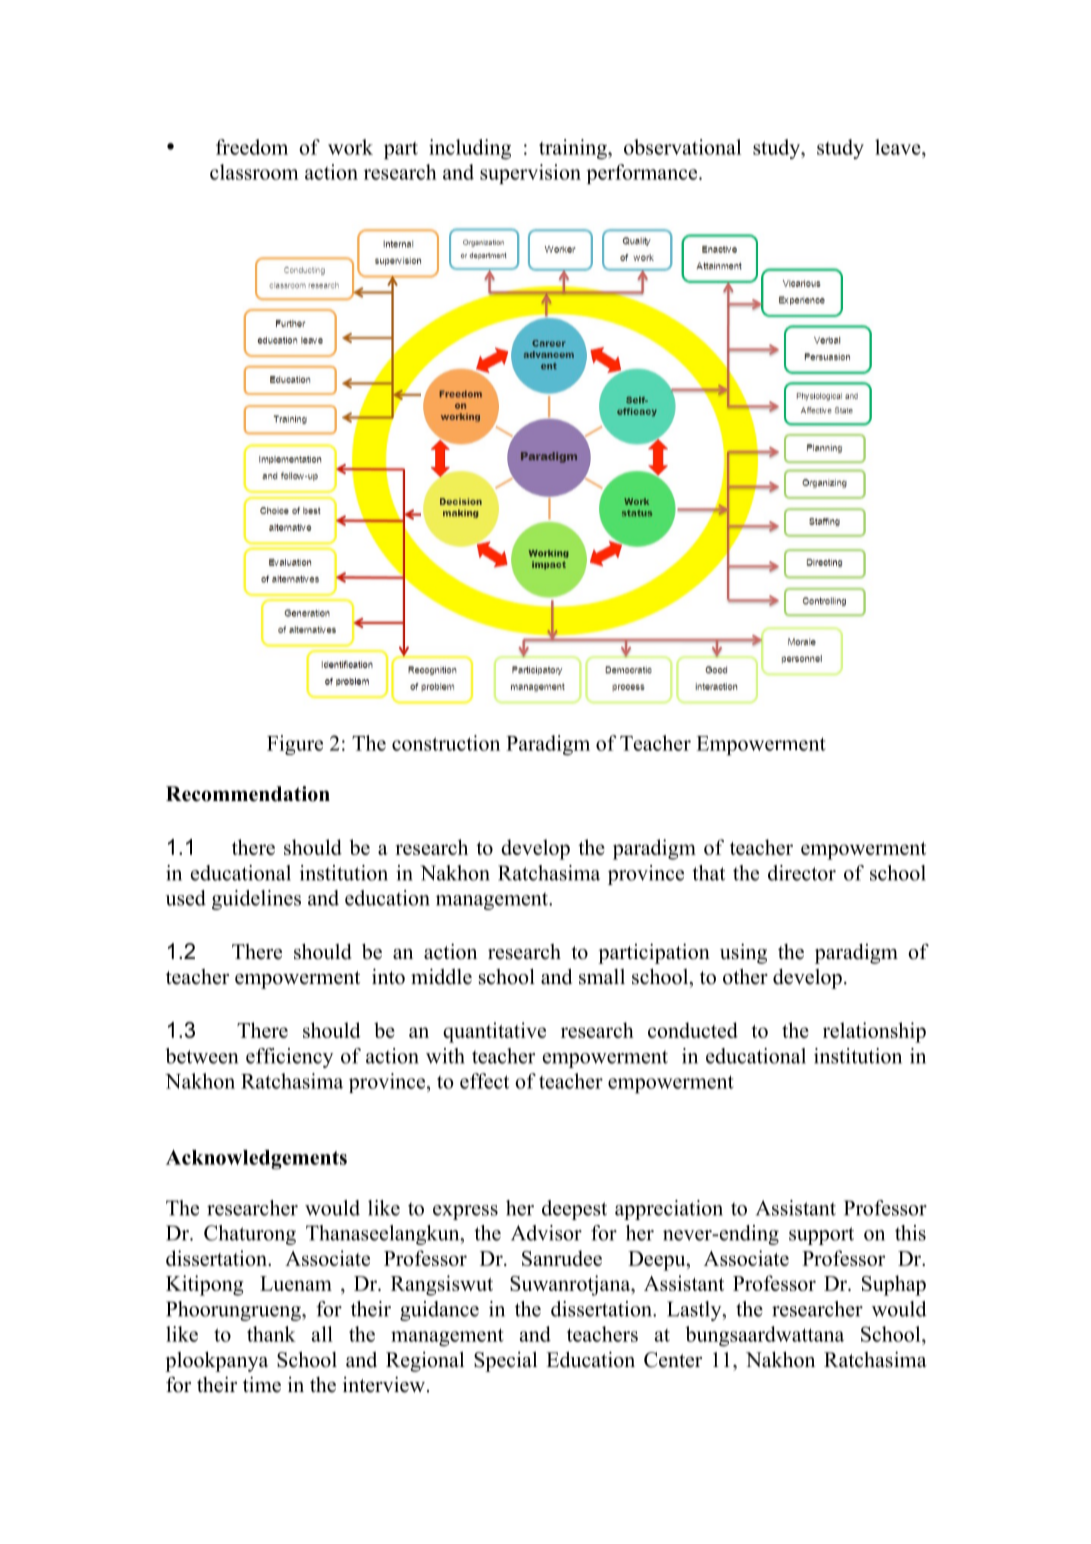  What do you see at coordinates (446, 743) in the screenshot?
I see `construction` at bounding box center [446, 743].
